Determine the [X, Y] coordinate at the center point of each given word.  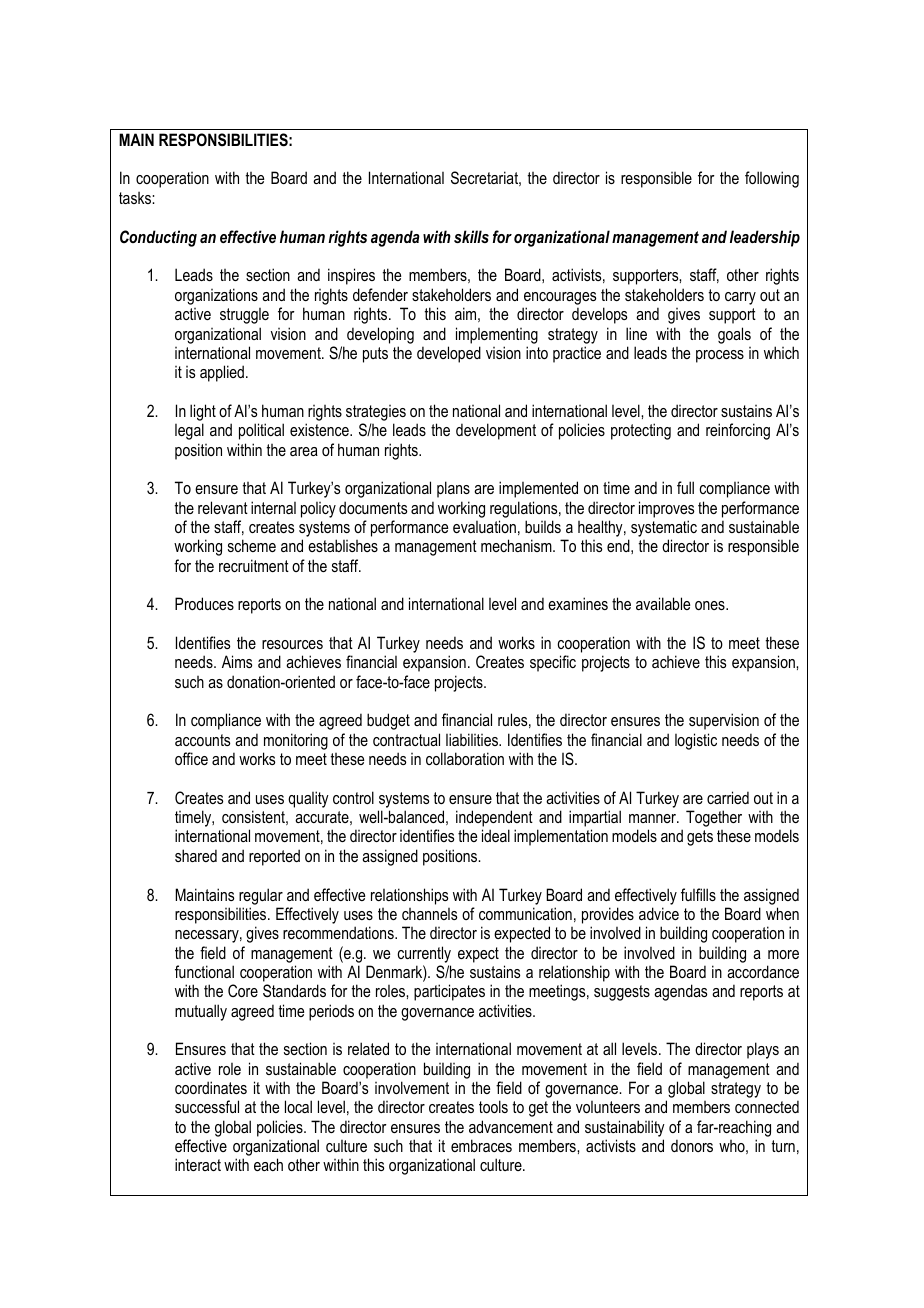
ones [711, 605]
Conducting [158, 238]
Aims [237, 661]
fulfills [698, 894]
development [496, 431]
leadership [765, 238]
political [261, 431]
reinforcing [738, 431]
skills [471, 236]
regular [261, 896]
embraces [481, 1145]
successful [207, 1106]
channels [429, 914]
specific [553, 663]
